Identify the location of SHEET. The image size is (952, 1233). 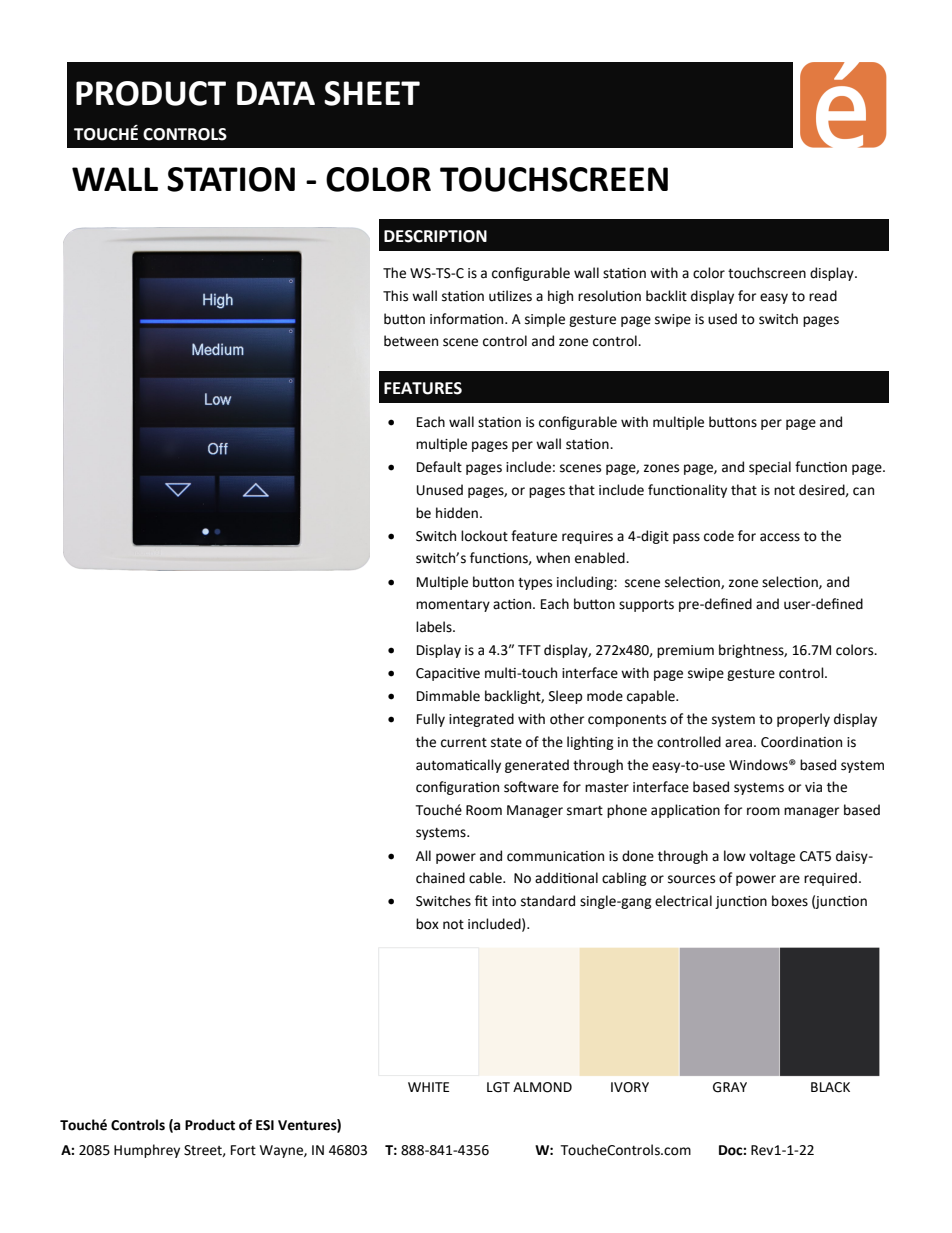
(372, 93).
